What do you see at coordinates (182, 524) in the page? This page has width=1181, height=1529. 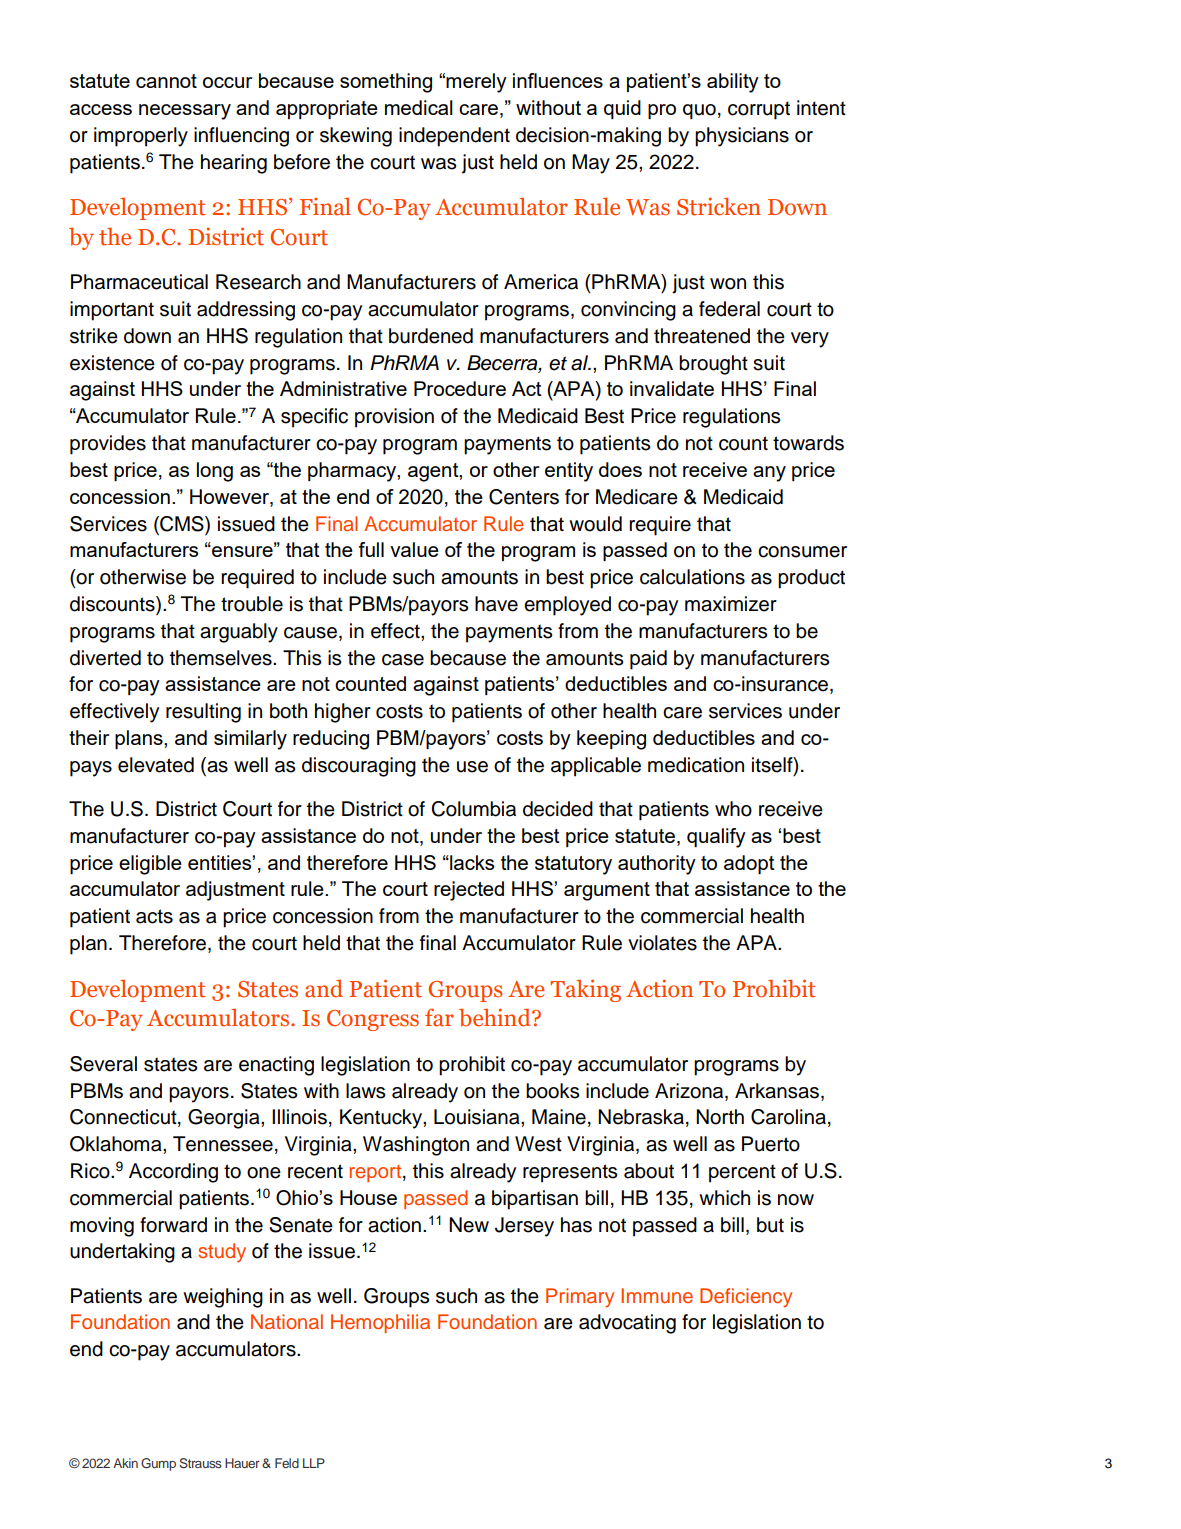 I see `CMS` at bounding box center [182, 524].
